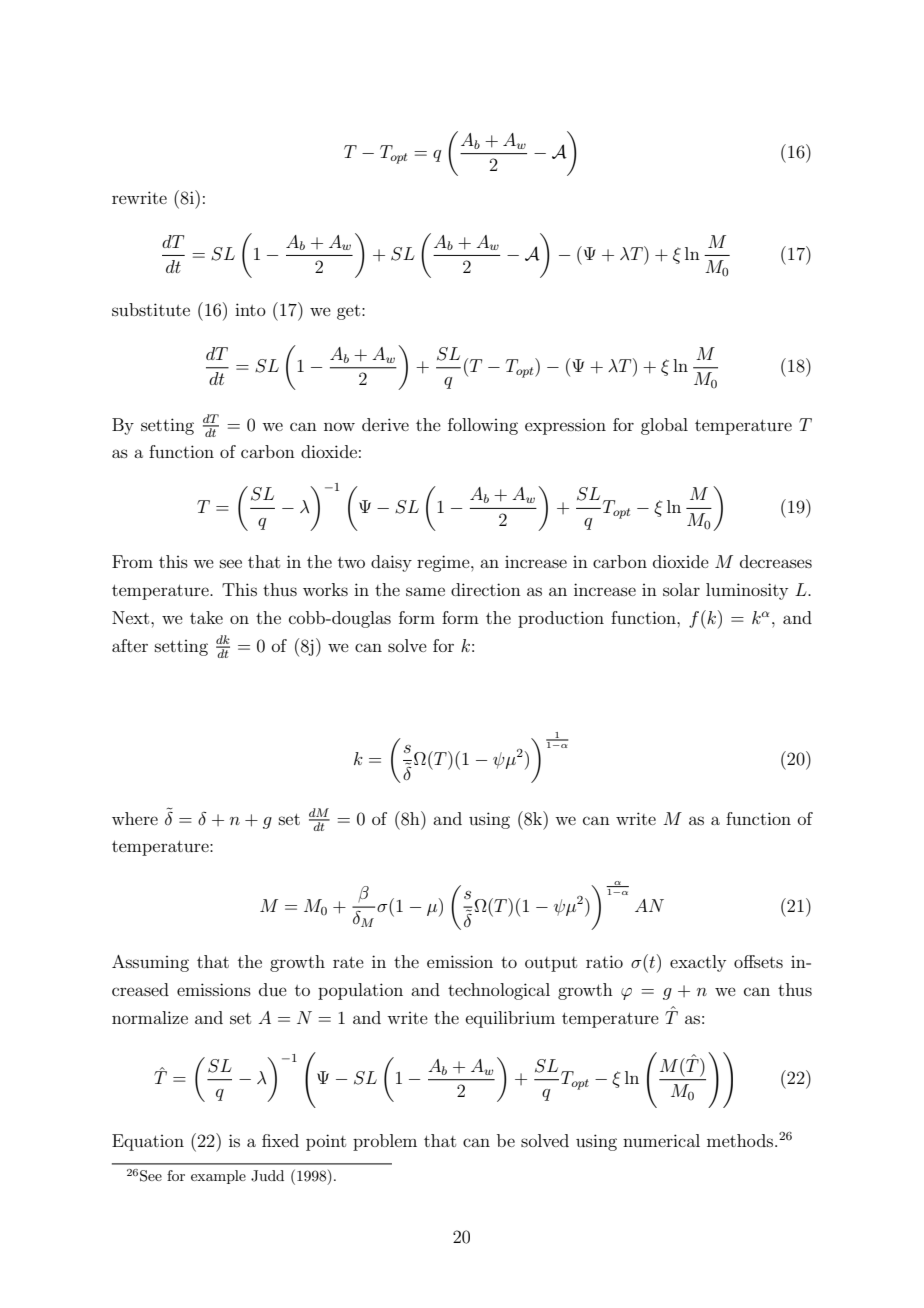  Describe the element at coordinates (561, 619) in the screenshot. I see `production` at that location.
